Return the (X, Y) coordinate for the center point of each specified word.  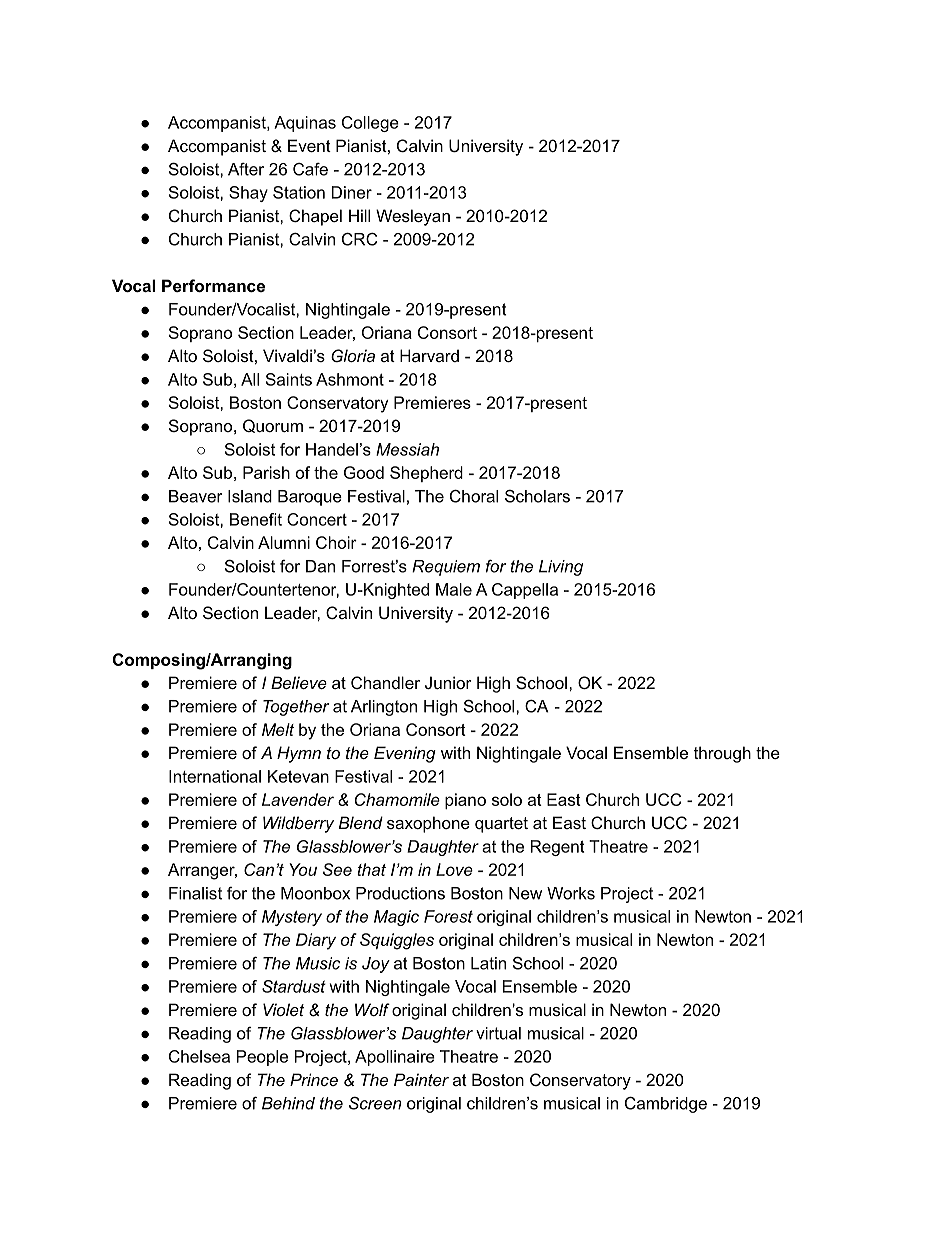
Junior (448, 682)
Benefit (256, 519)
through (722, 754)
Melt (278, 729)
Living (561, 568)
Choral (474, 496)
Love (454, 869)
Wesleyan (413, 217)
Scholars (537, 496)
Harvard (429, 355)
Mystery (292, 918)
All (250, 379)
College (370, 124)
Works (571, 893)
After (246, 169)
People (262, 1058)
